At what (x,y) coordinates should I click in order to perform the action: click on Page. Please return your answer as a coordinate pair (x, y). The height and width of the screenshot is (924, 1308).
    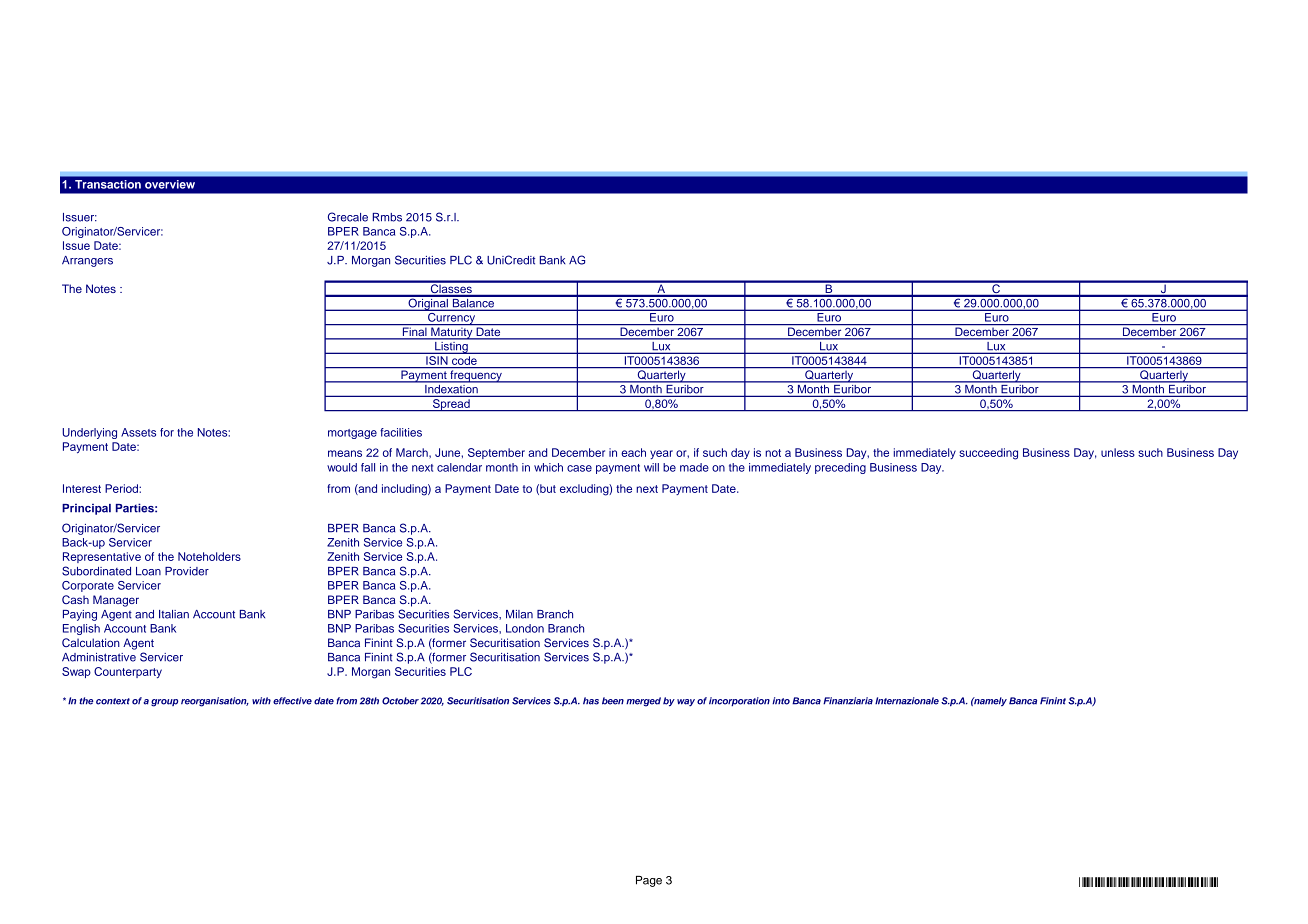
    Looking at the image, I should click on (649, 881).
